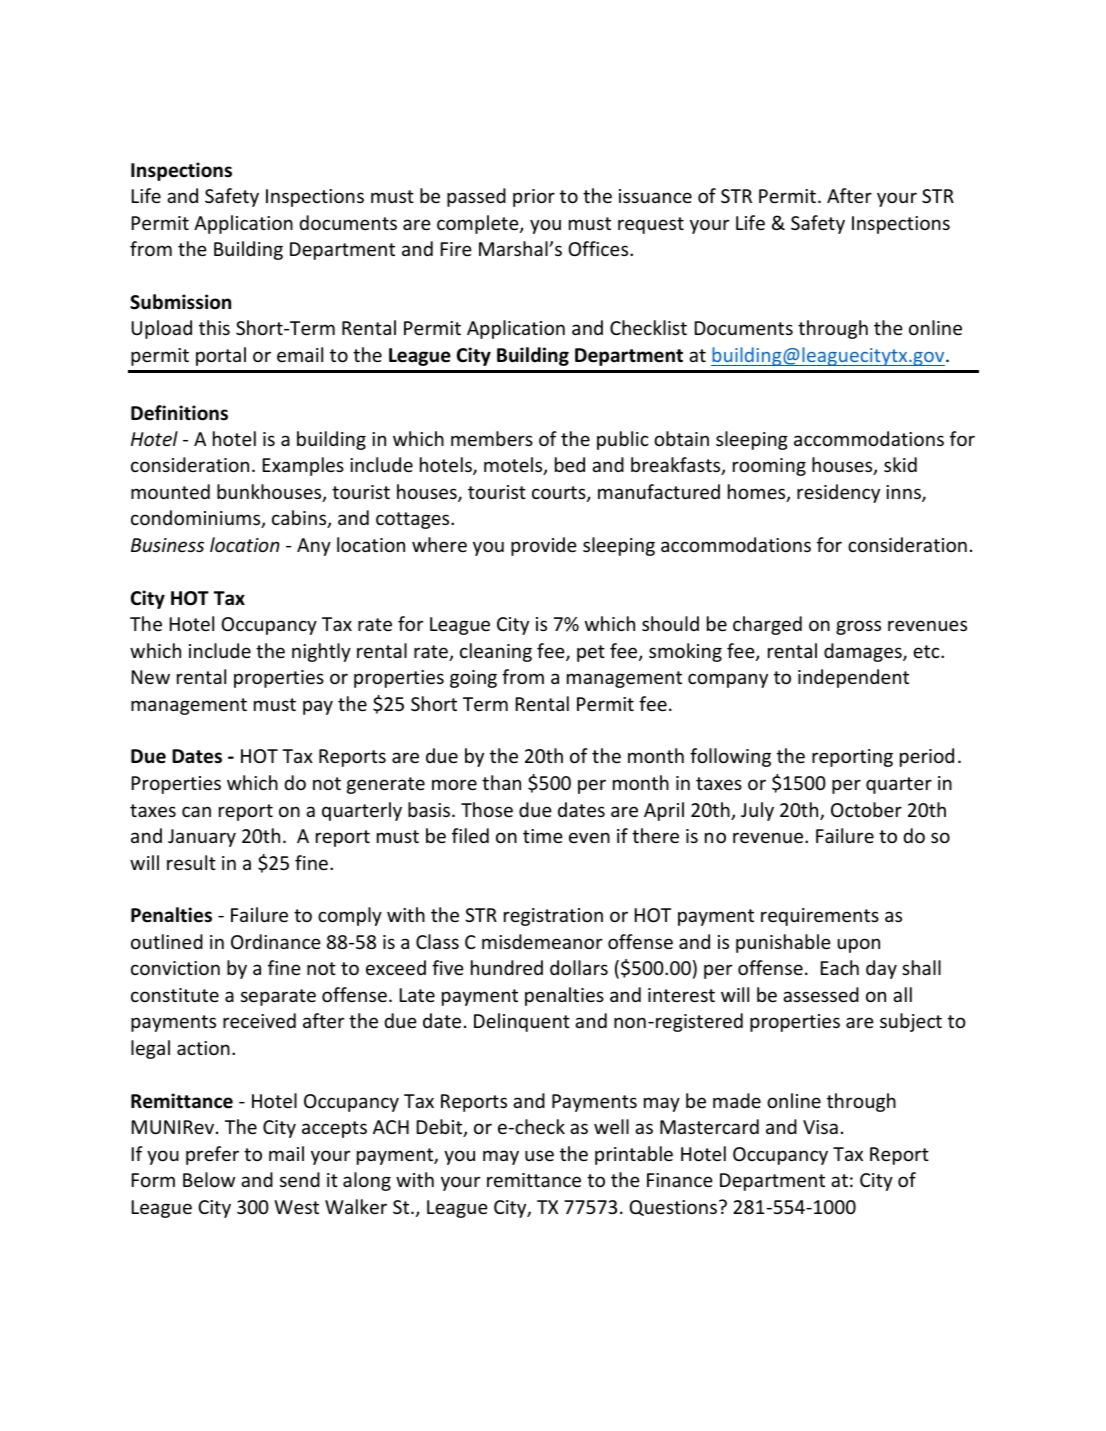 The image size is (1106, 1431). I want to click on Ordinance, so click(276, 941).
